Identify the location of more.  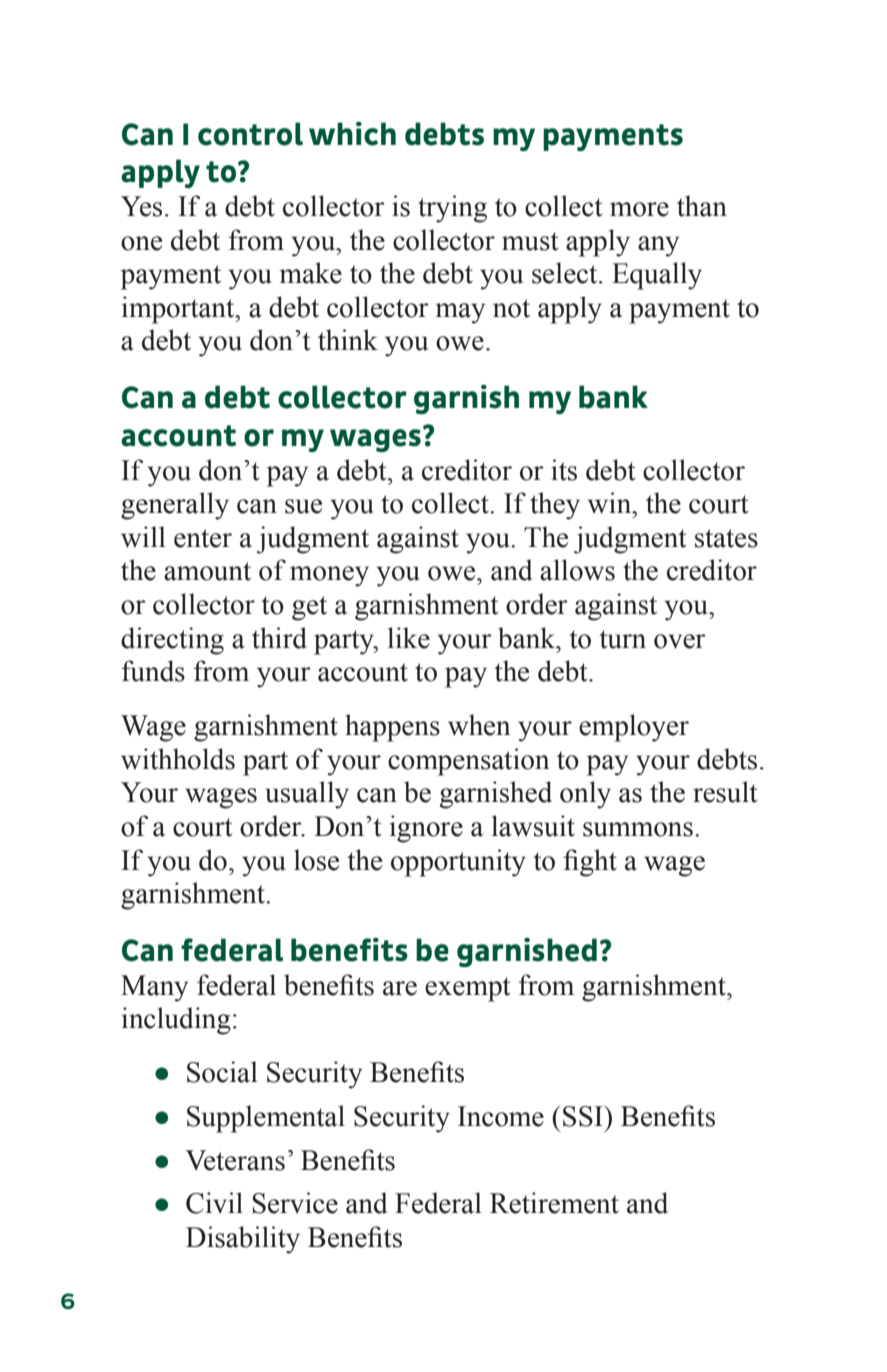
(639, 209).
